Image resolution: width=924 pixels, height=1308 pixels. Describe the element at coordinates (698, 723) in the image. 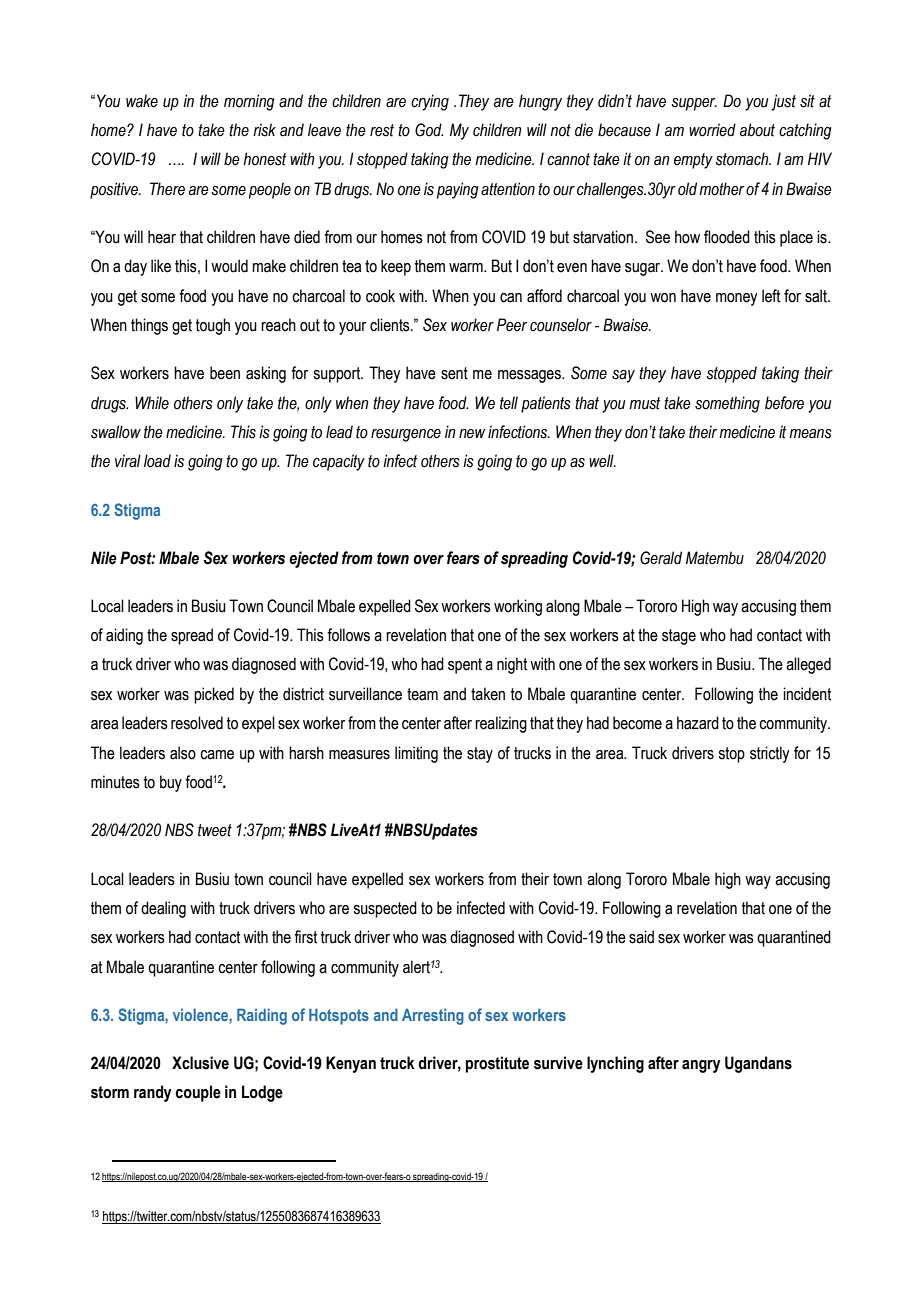

I see `hazard` at that location.
